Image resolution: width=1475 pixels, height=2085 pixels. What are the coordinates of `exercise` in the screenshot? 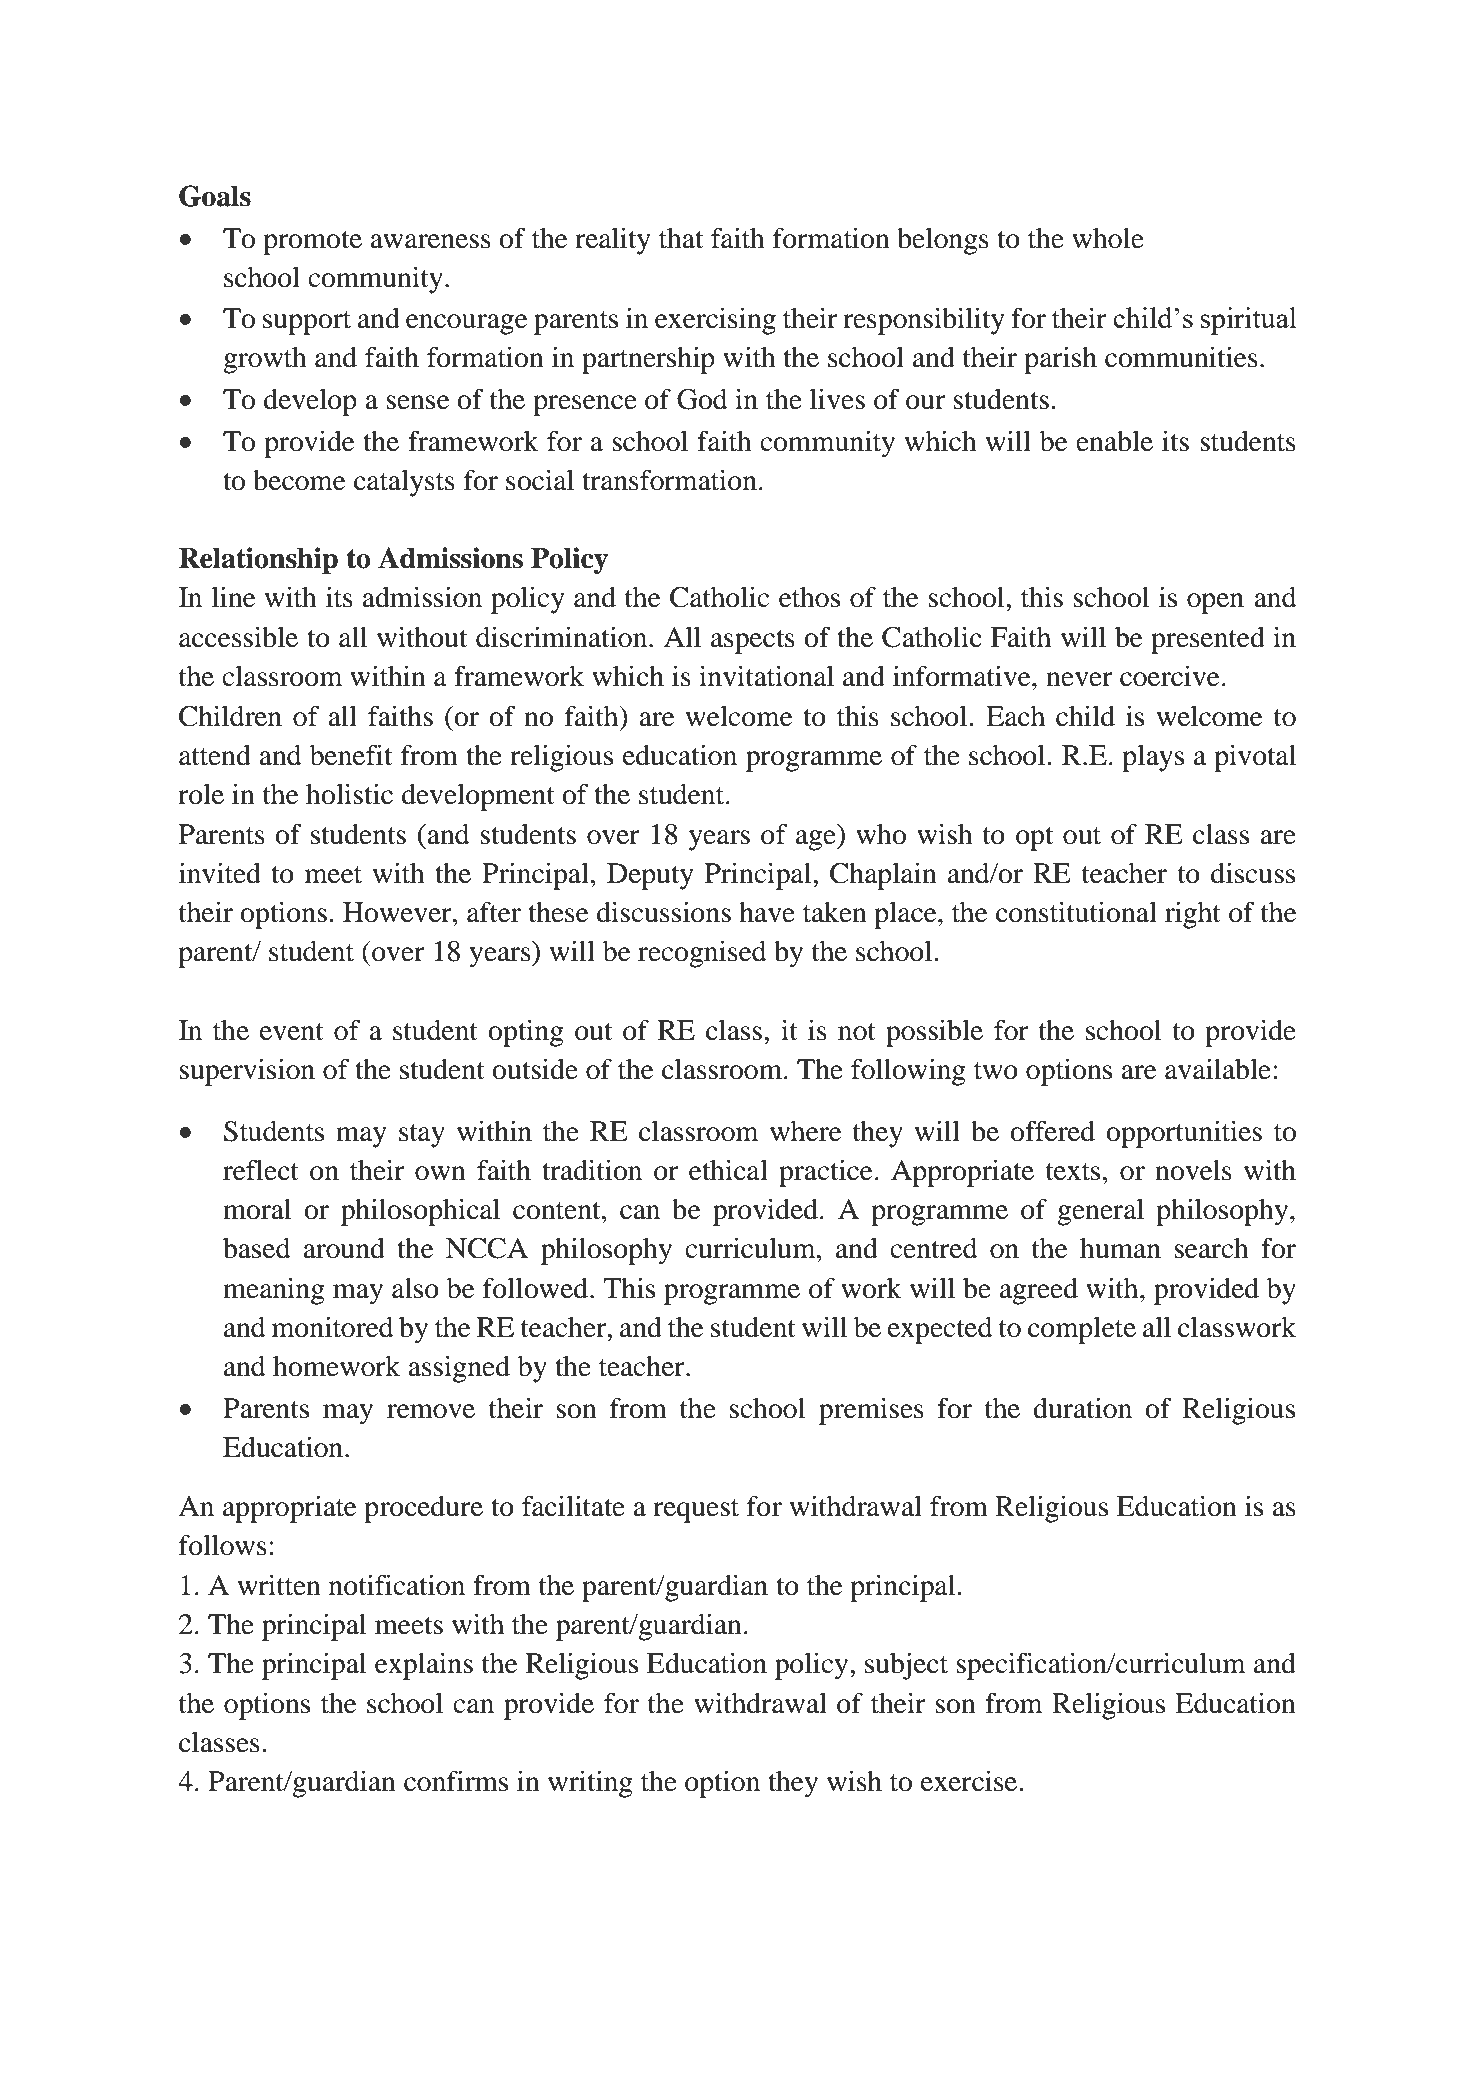 It's located at (970, 1781).
